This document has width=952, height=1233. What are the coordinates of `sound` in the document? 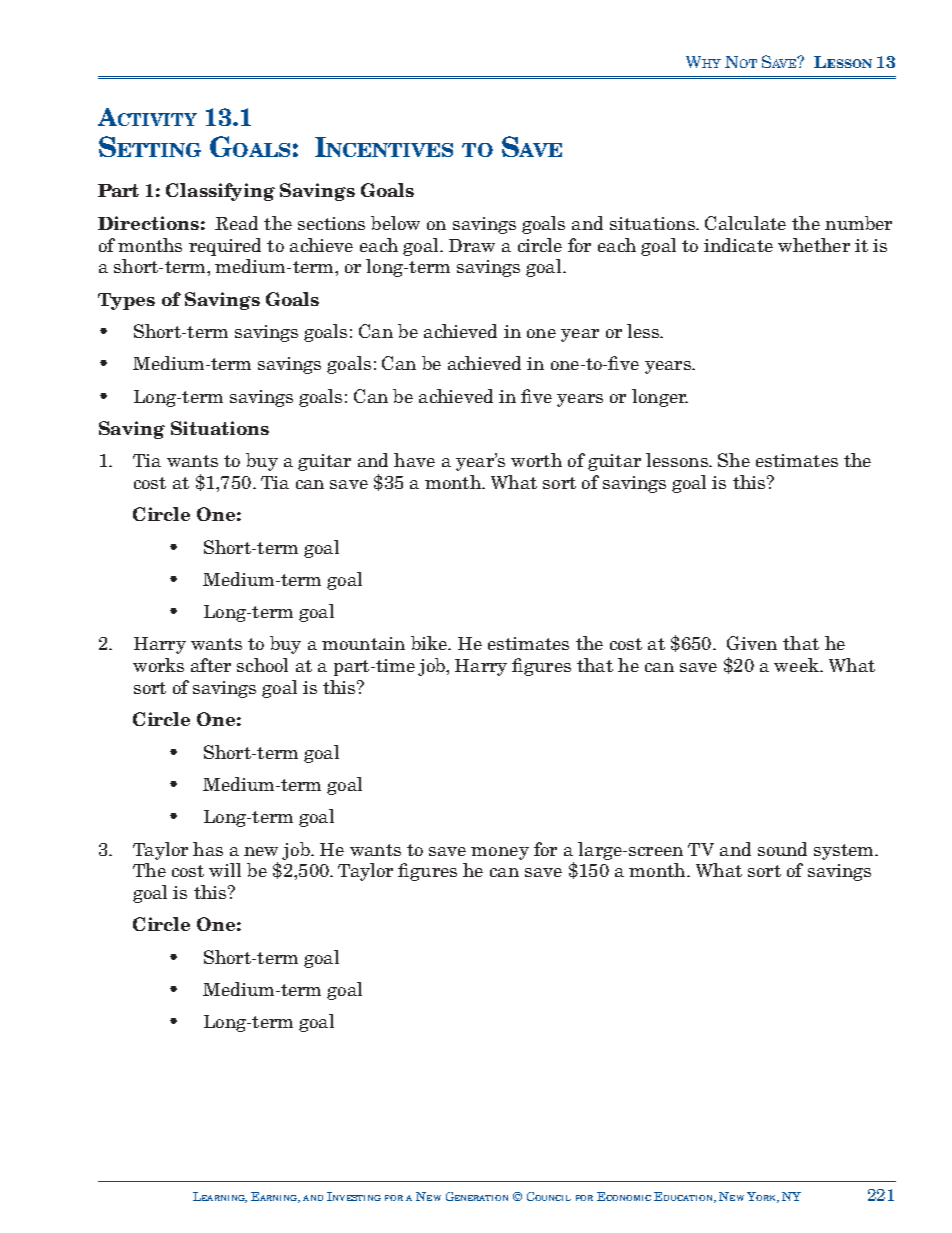 It's located at (782, 849).
